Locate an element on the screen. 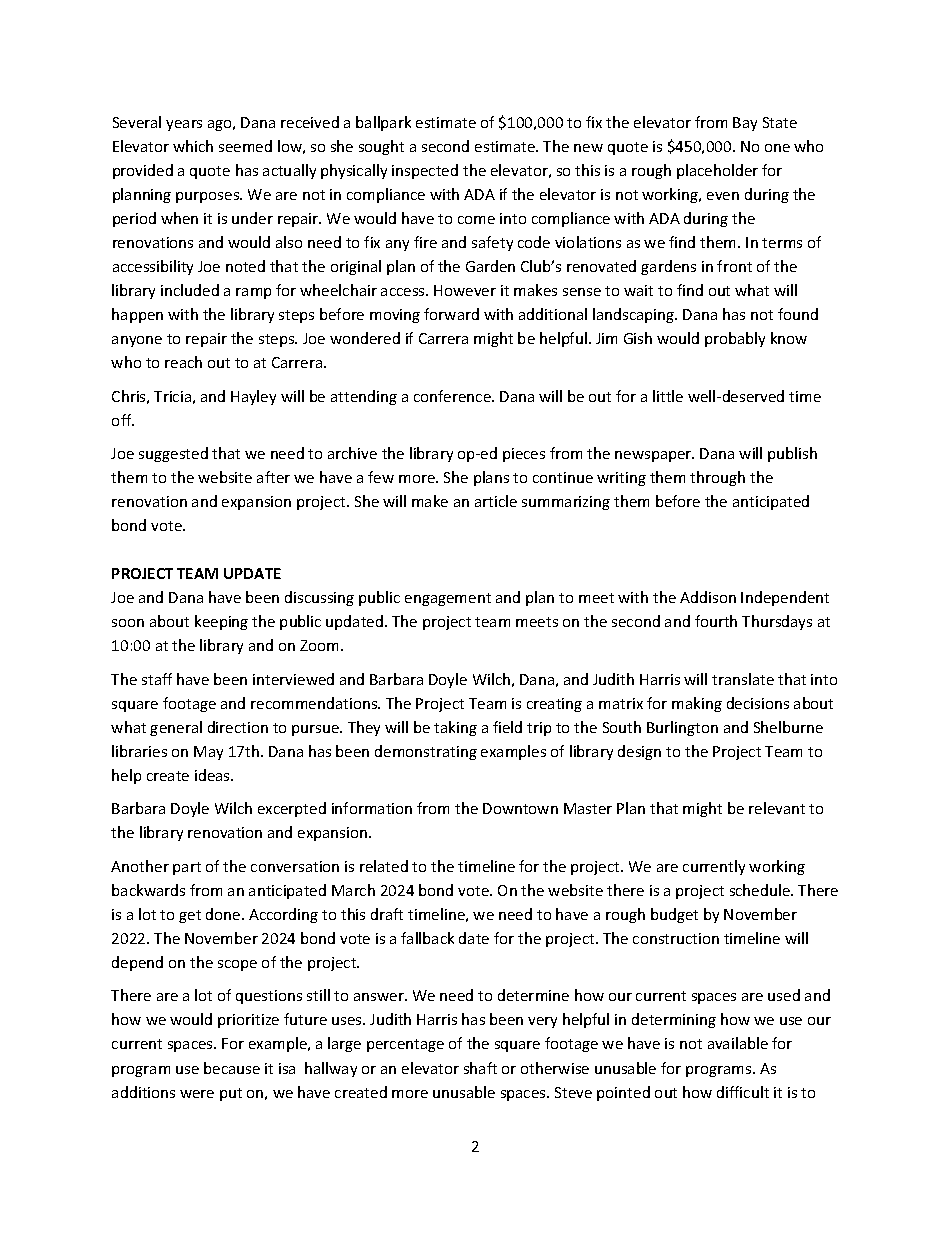 The image size is (952, 1233). which is located at coordinates (193, 146).
